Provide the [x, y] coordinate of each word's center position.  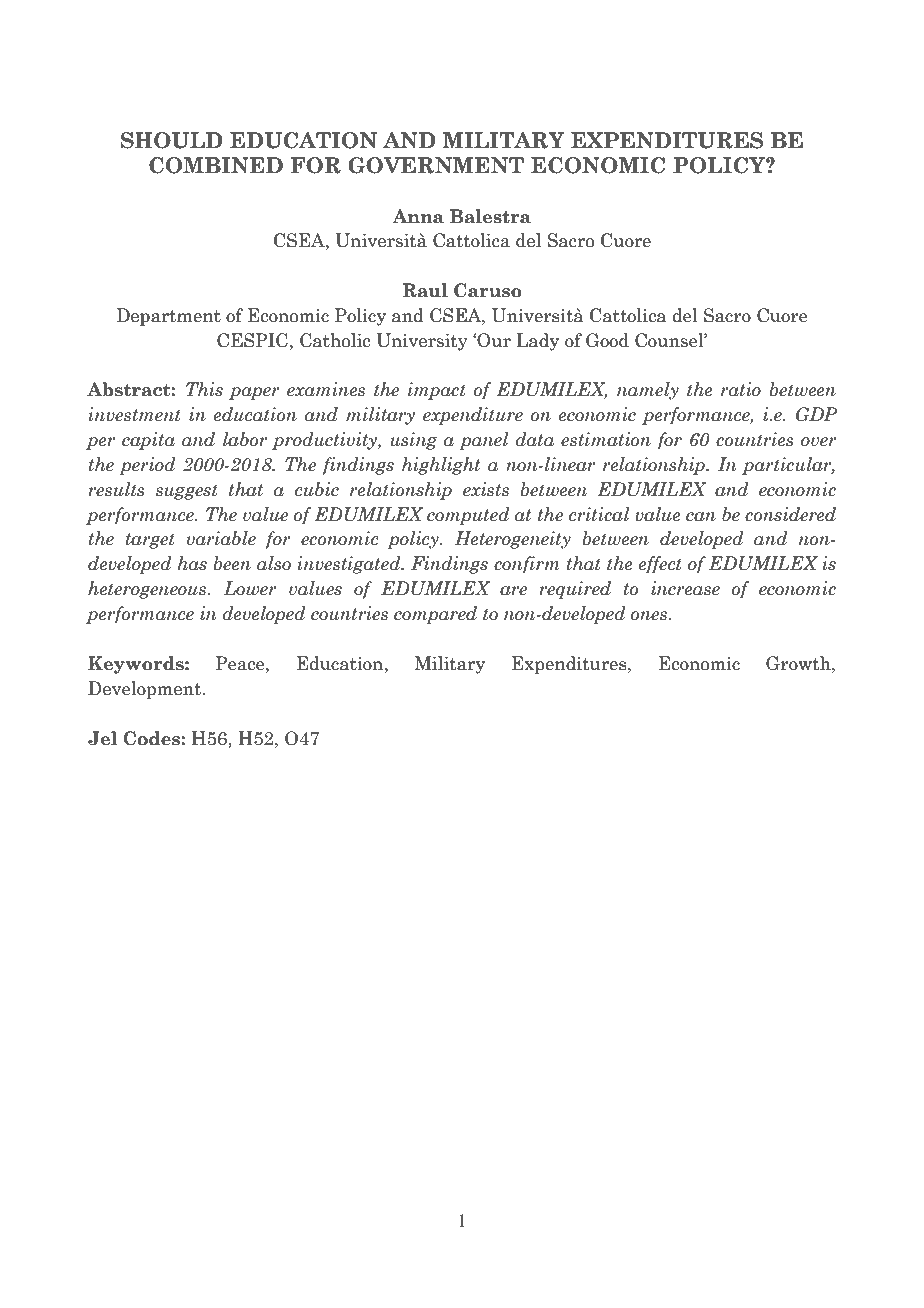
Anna [418, 216]
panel [483, 441]
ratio [741, 389]
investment [135, 414]
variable [221, 538]
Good [607, 340]
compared [435, 615]
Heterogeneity [513, 540]
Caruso [488, 290]
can [701, 517]
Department [168, 317]
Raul [425, 290]
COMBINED [216, 165]
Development [146, 690]
